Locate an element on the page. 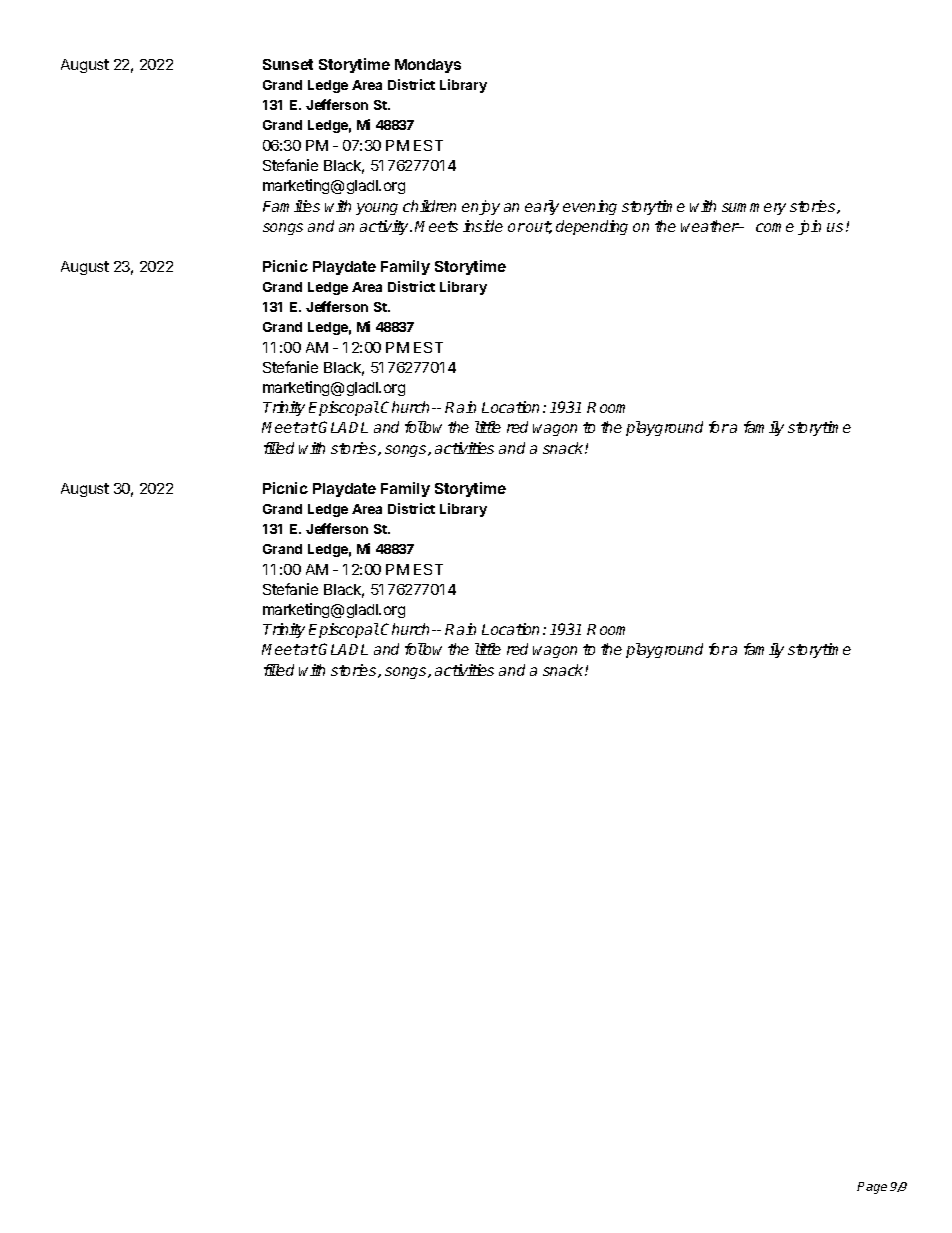  Families is located at coordinates (291, 206).
